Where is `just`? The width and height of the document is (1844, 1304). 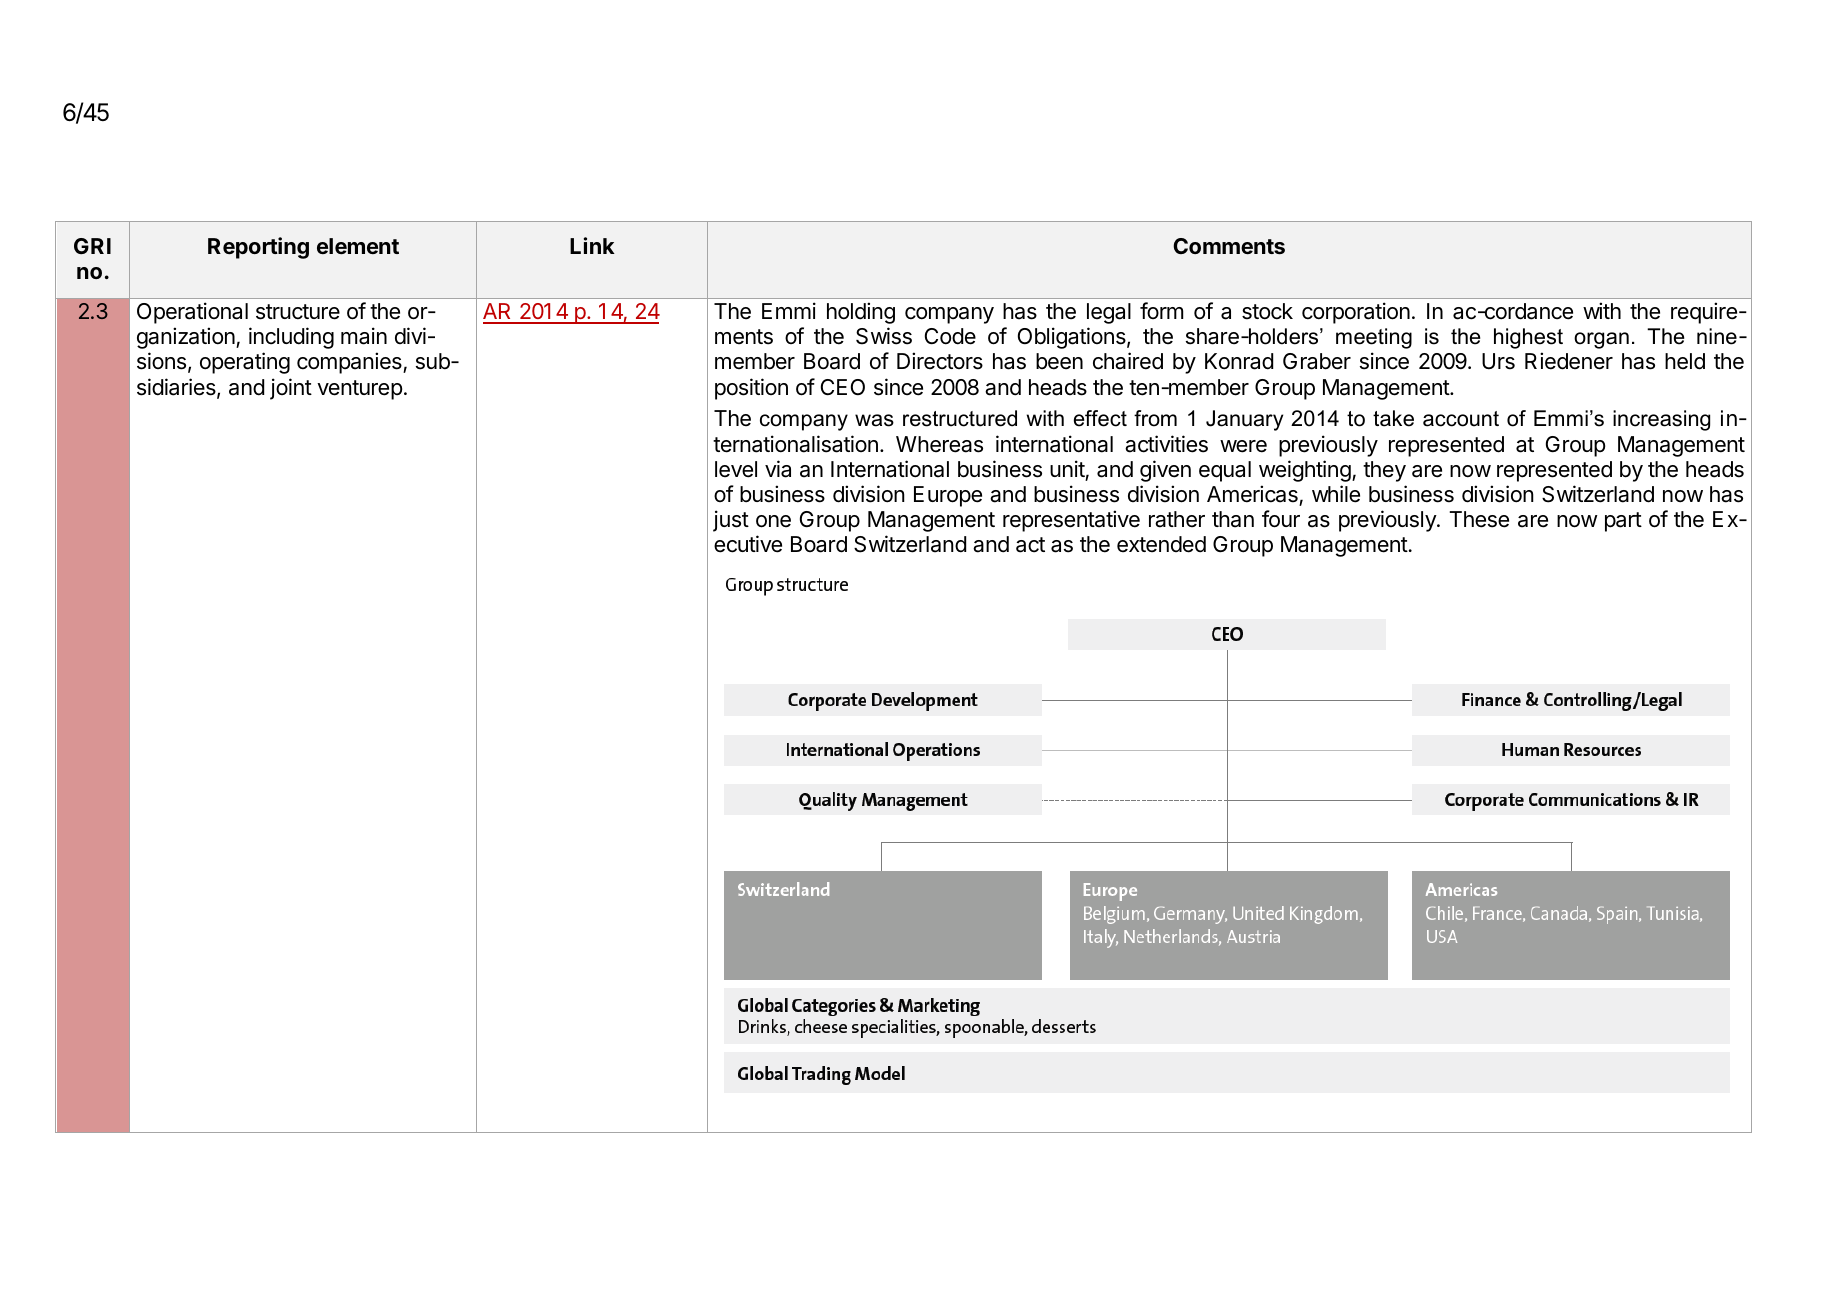
just is located at coordinates (731, 521).
